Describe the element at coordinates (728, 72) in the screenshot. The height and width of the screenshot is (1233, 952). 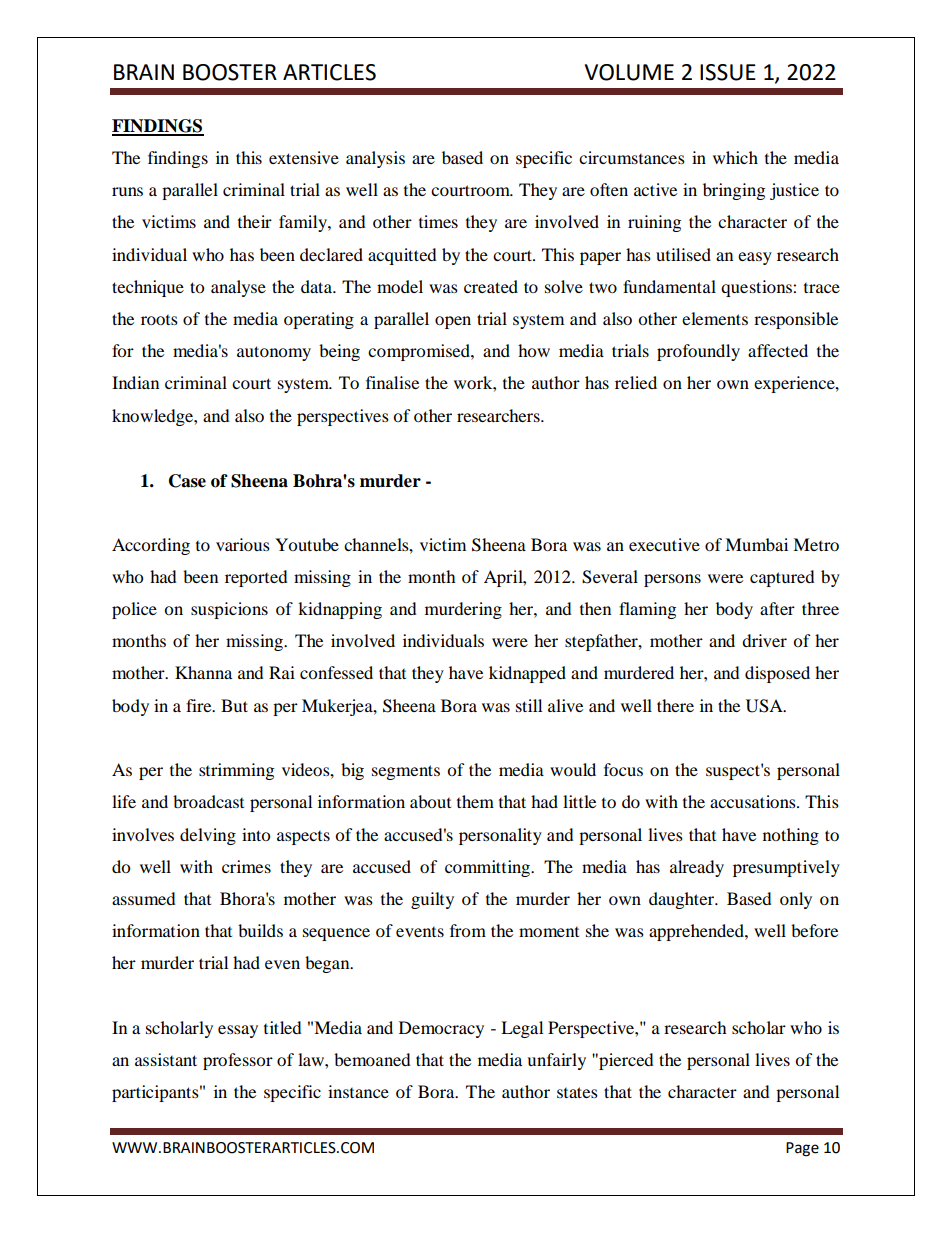
I see `ISSUE` at that location.
